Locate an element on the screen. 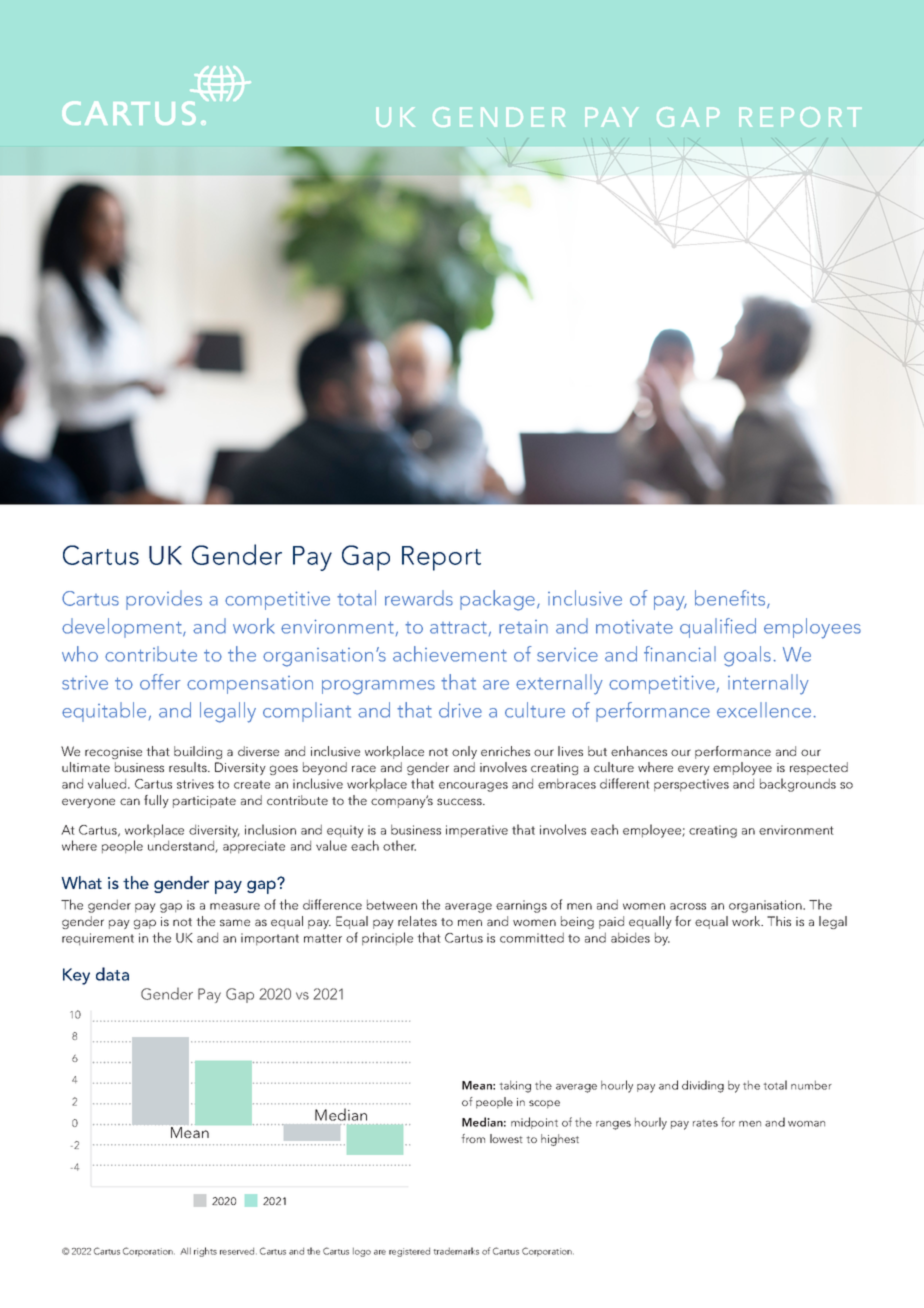 This screenshot has width=924, height=1308. taking is located at coordinates (515, 1086).
